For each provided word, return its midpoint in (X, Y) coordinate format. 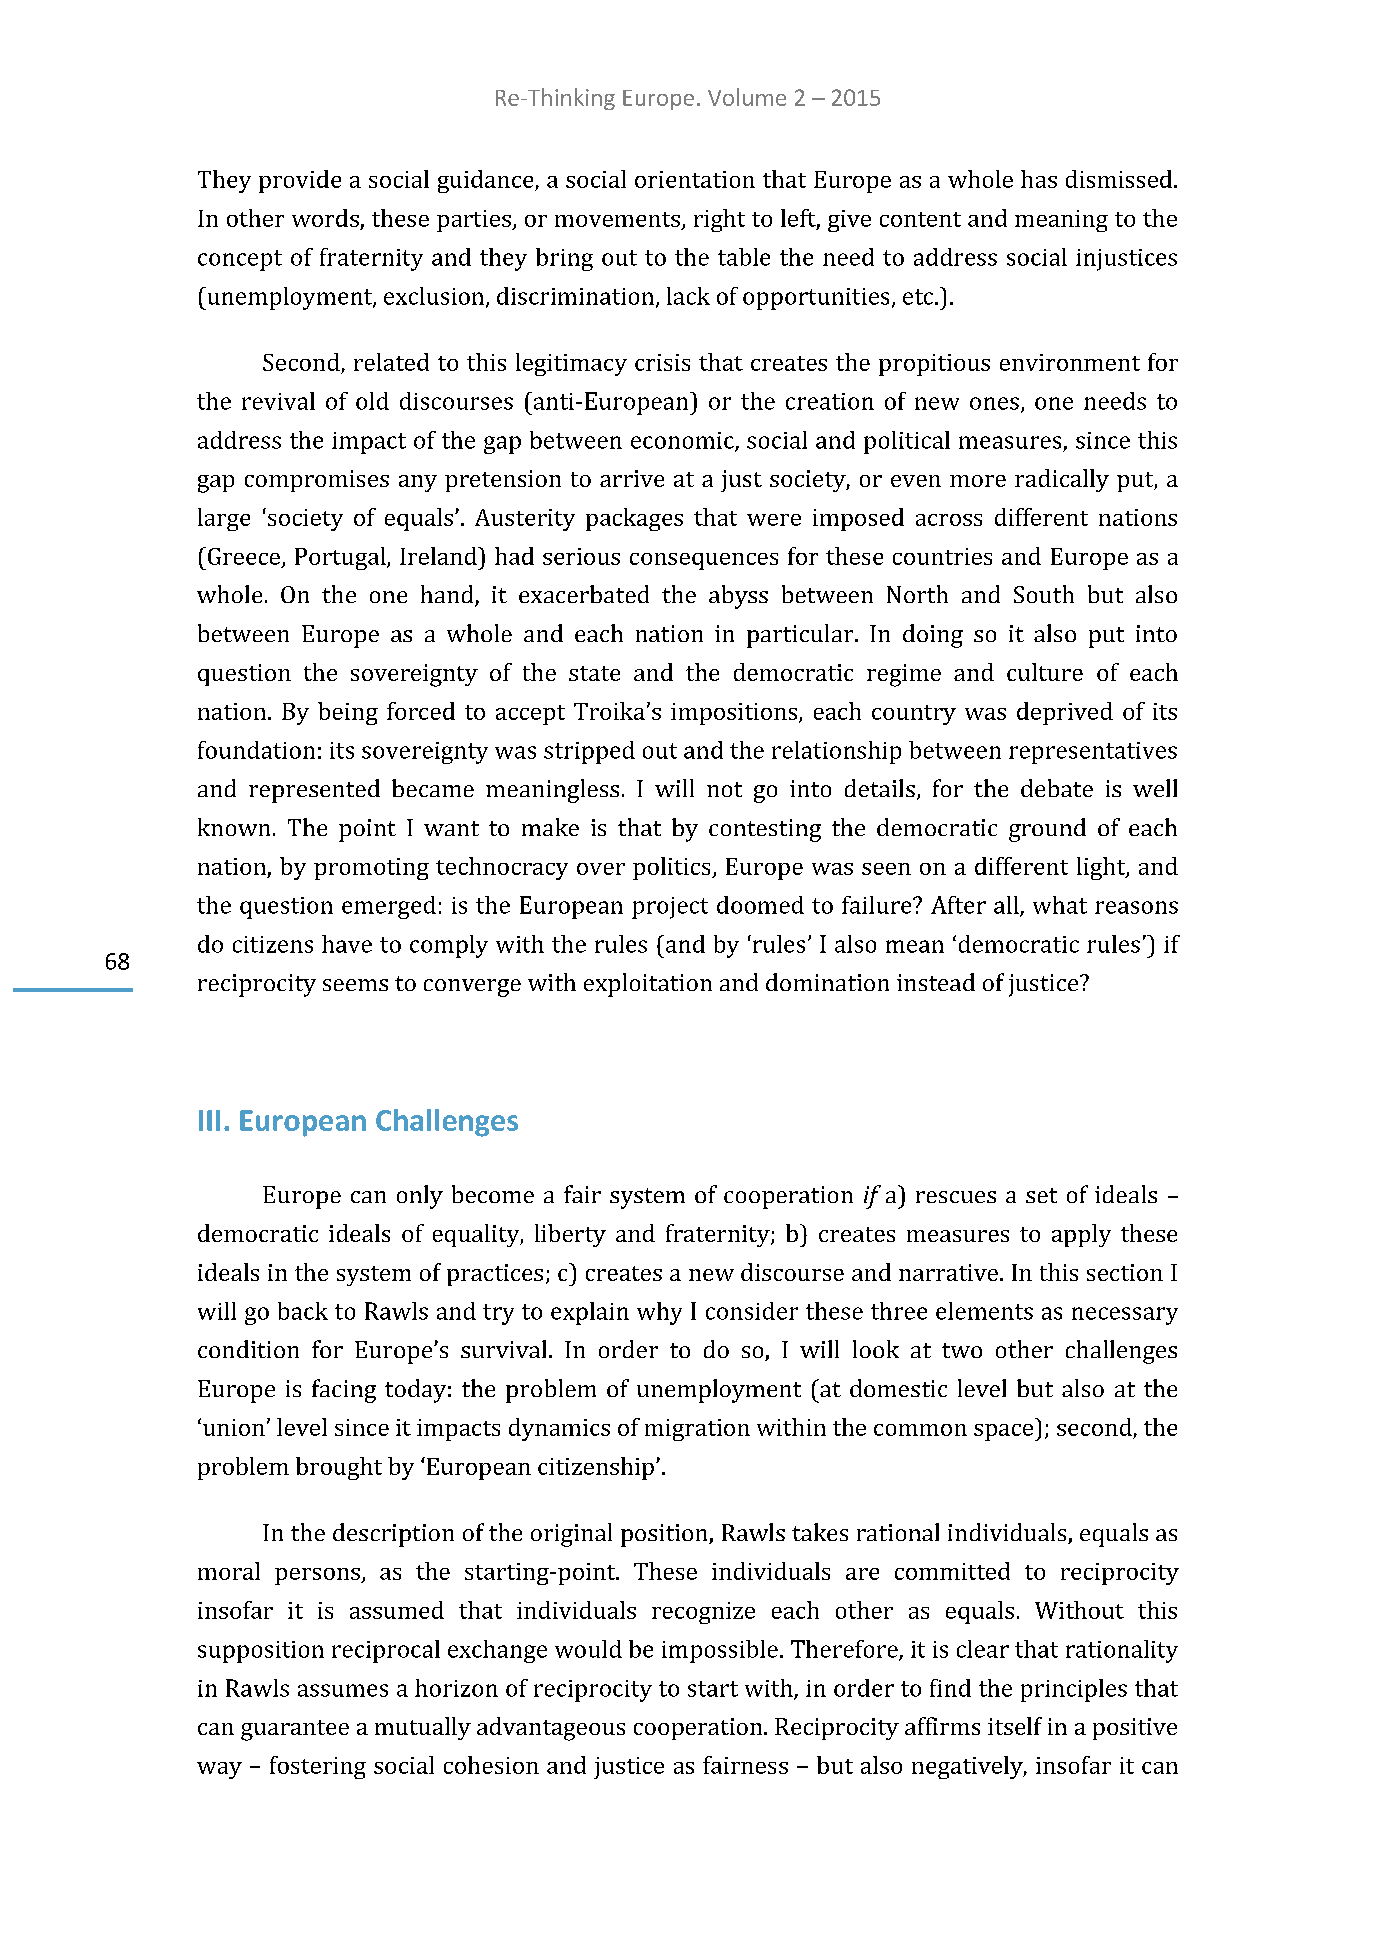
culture (1045, 672)
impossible (720, 1651)
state (594, 673)
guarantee (295, 1730)
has (1039, 179)
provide (300, 181)
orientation (695, 179)
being (348, 713)
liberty (570, 1235)
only (420, 1197)
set (1041, 1195)
